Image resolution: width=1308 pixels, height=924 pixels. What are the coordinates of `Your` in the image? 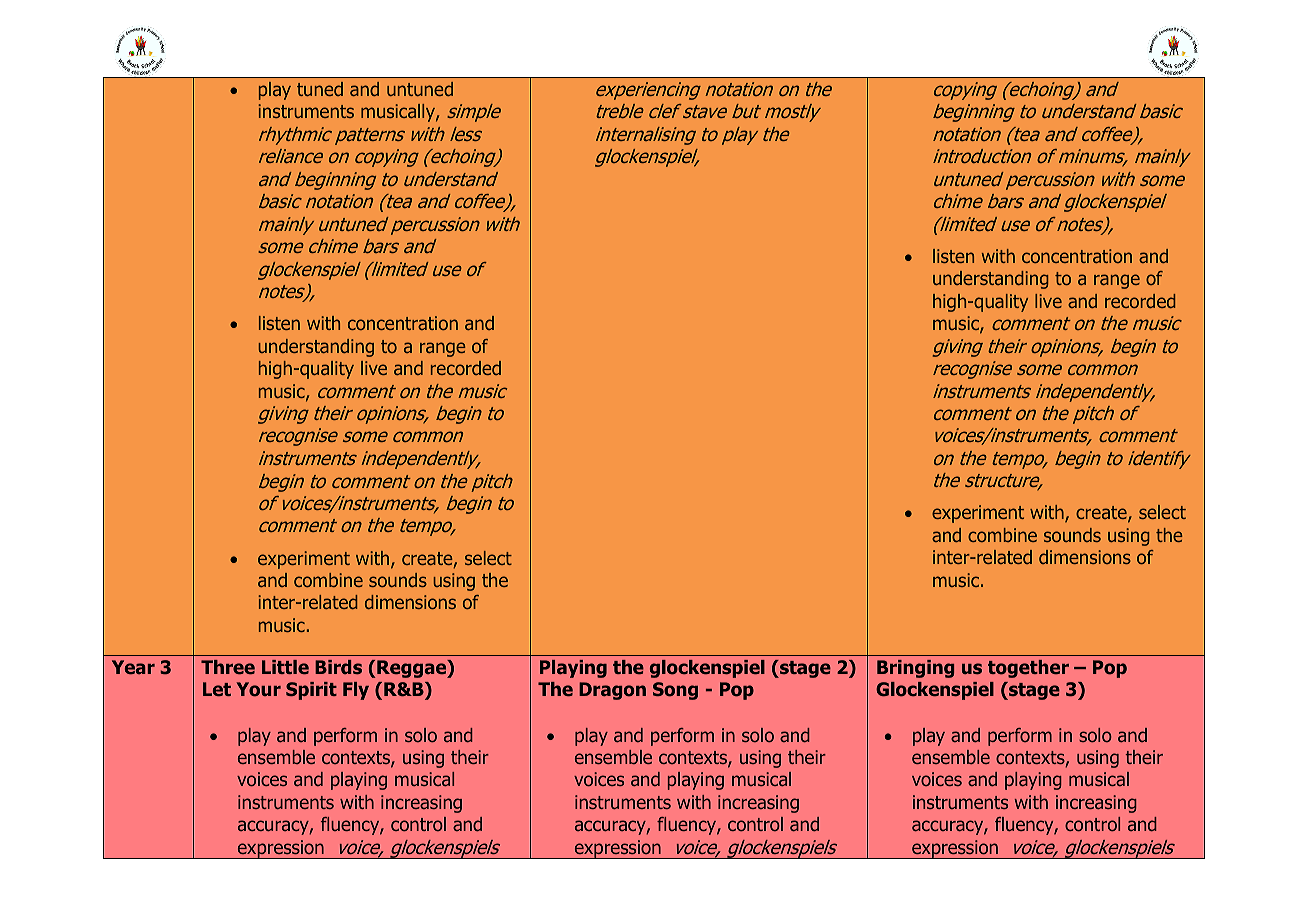 It's located at (259, 689).
